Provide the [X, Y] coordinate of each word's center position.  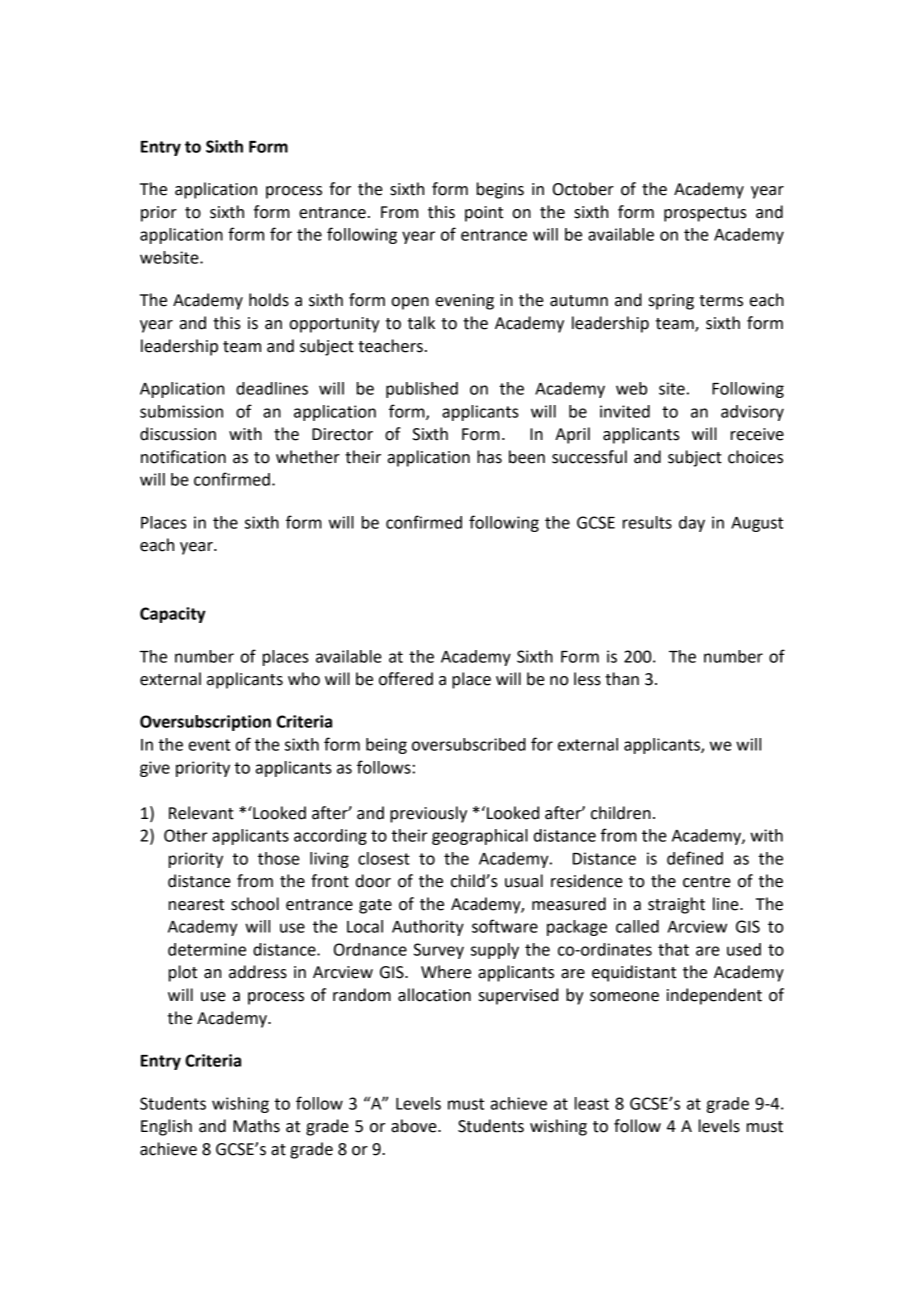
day [692, 524]
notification [183, 457]
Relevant [201, 813]
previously [428, 814]
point [484, 214]
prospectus [705, 214]
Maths [256, 1126]
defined [695, 858]
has [489, 457]
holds [269, 300]
